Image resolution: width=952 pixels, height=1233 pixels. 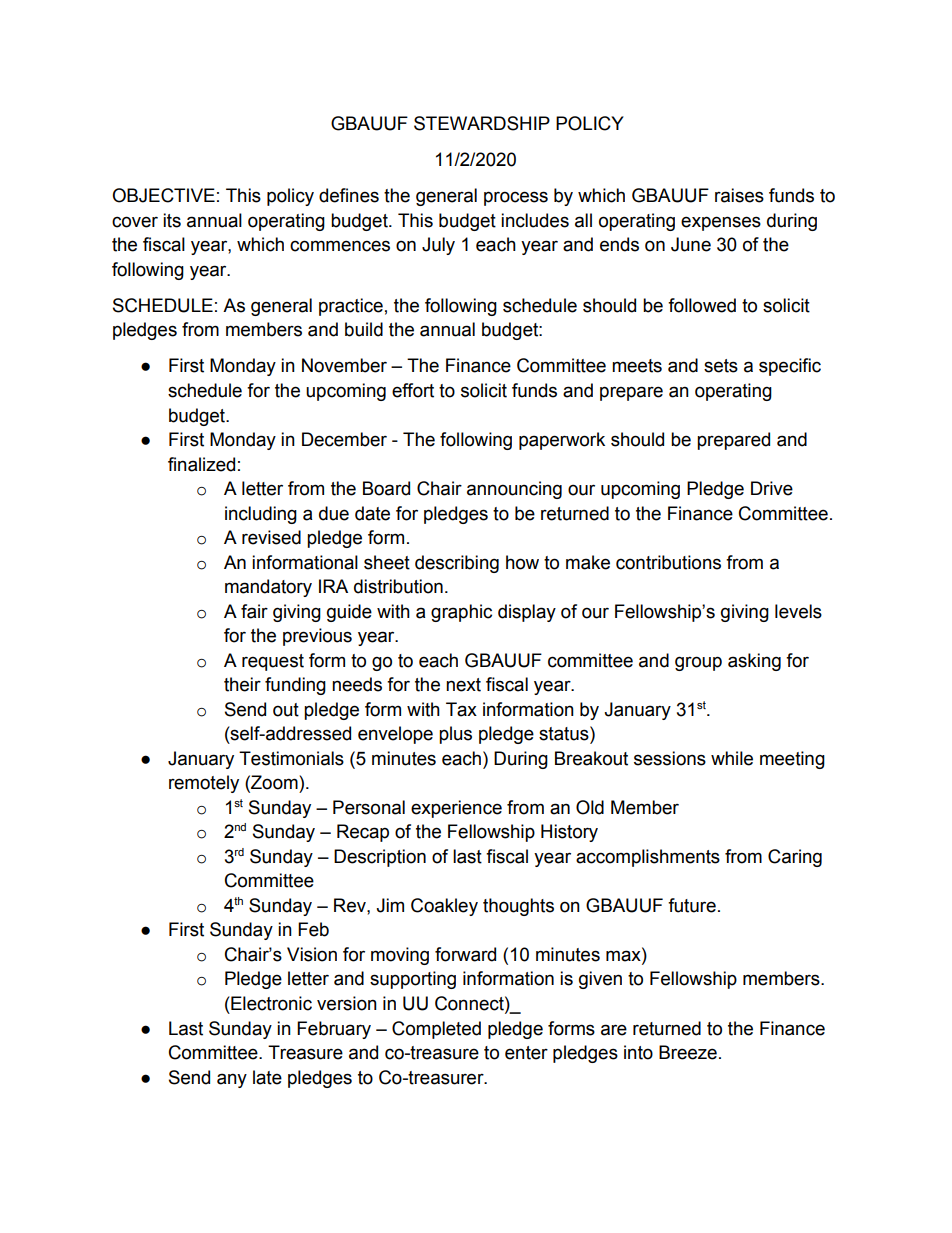 What do you see at coordinates (163, 195) in the screenshot?
I see `OBJECTIVE` at bounding box center [163, 195].
